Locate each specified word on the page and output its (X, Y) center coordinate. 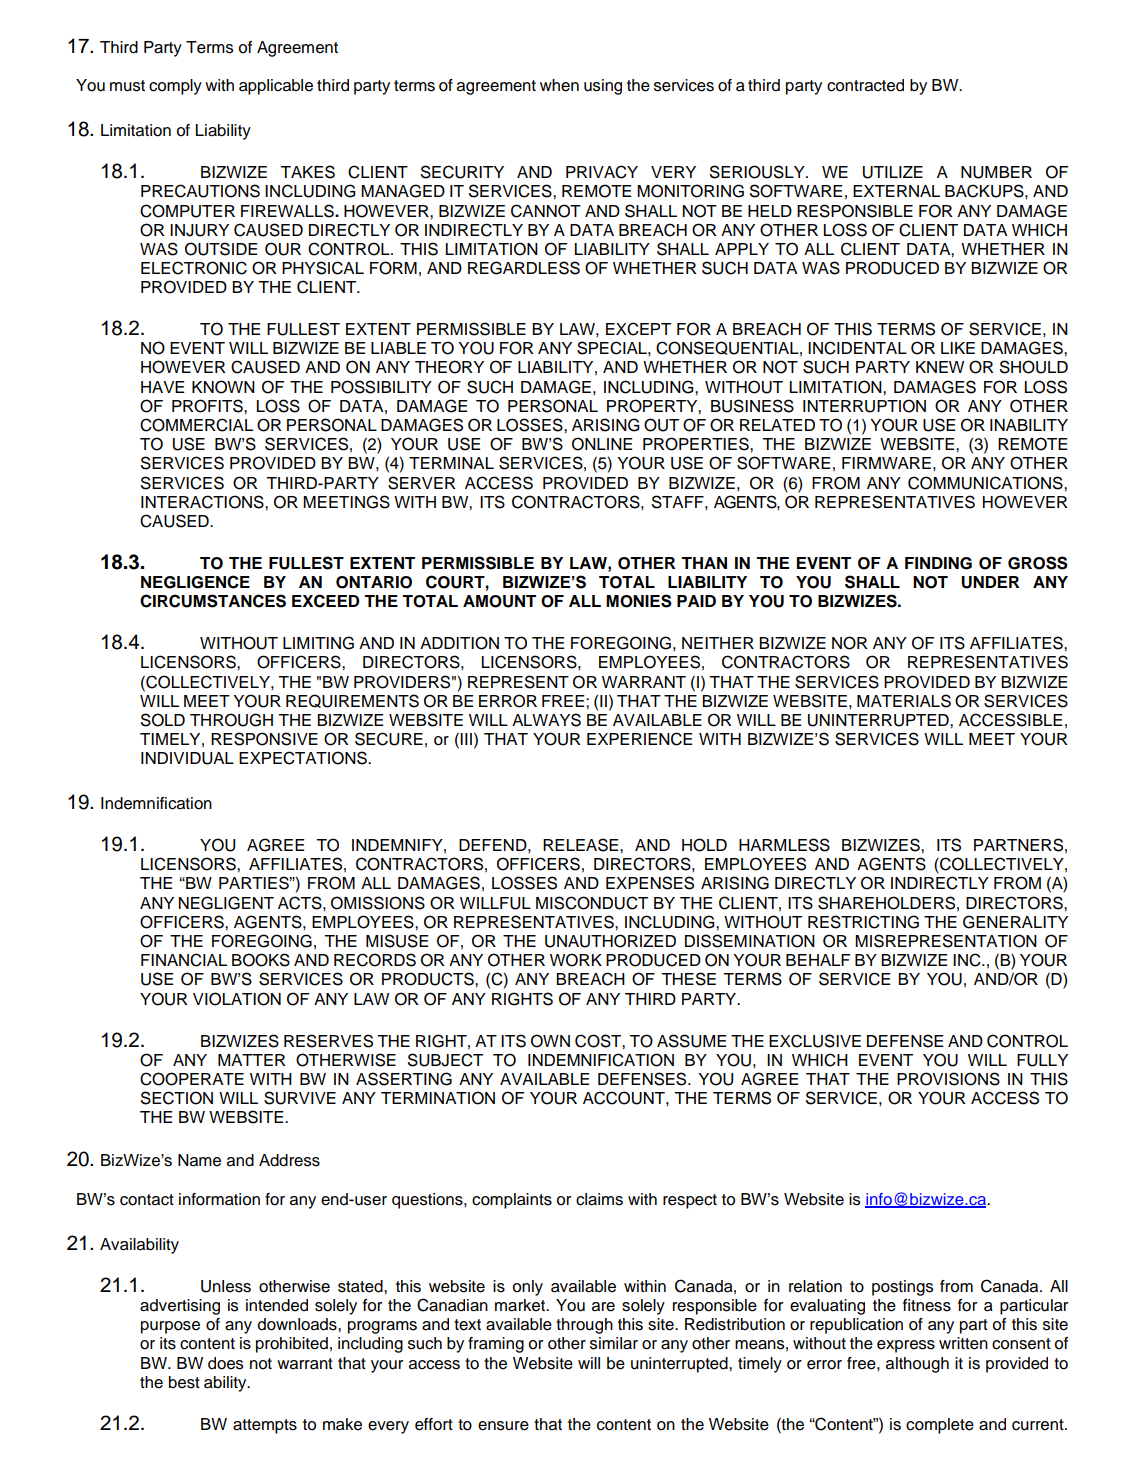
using (603, 87)
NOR (850, 643)
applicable (276, 87)
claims (599, 1199)
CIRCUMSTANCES (213, 601)
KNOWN (223, 387)
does (225, 1363)
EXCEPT (638, 329)
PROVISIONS (948, 1079)
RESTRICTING (863, 922)
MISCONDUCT (592, 903)
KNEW (940, 367)
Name (199, 1160)
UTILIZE (893, 172)
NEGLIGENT (226, 903)
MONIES (639, 601)
